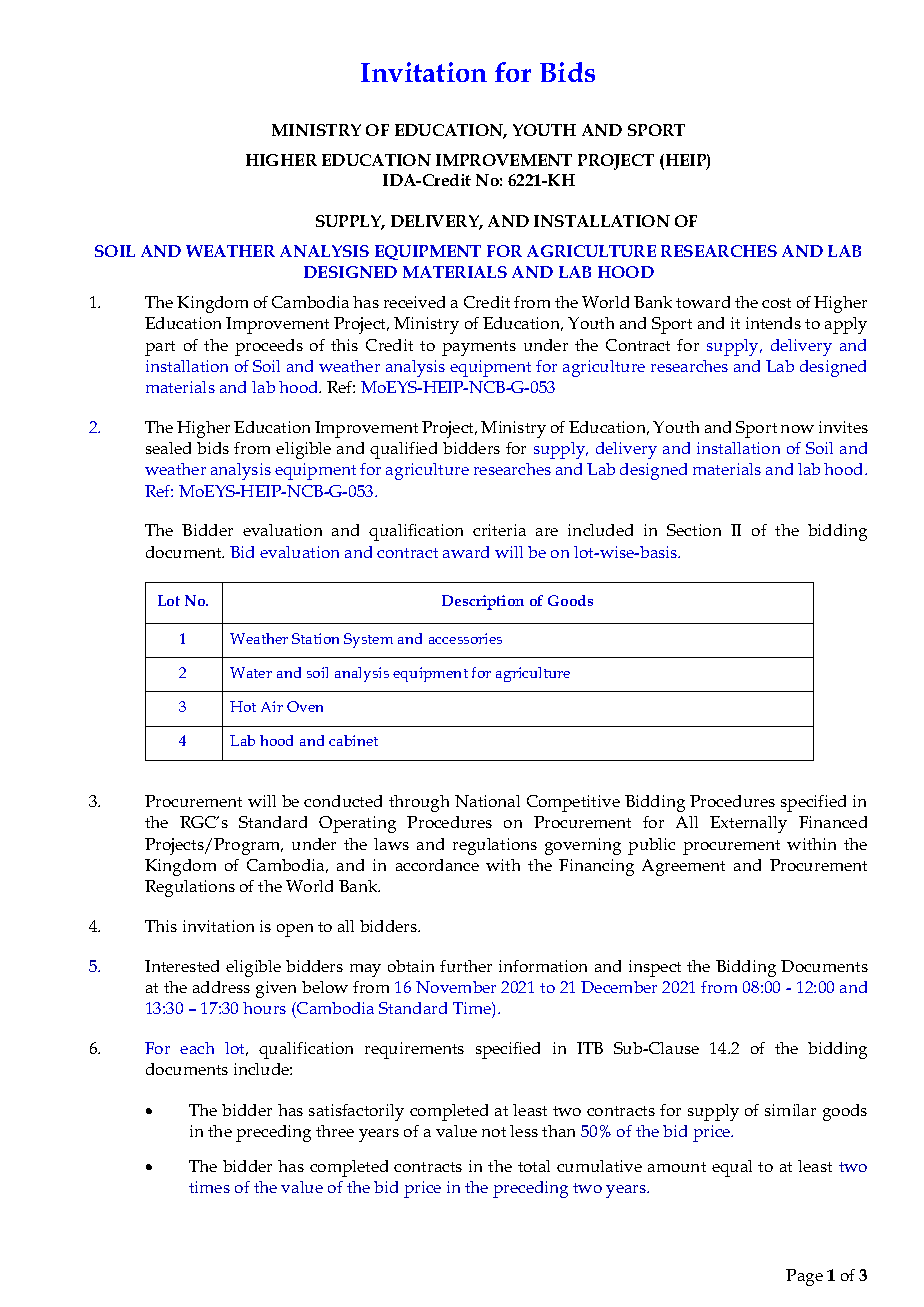 This screenshot has height=1307, width=924. Describe the element at coordinates (479, 348) in the screenshot. I see `payments` at that location.
